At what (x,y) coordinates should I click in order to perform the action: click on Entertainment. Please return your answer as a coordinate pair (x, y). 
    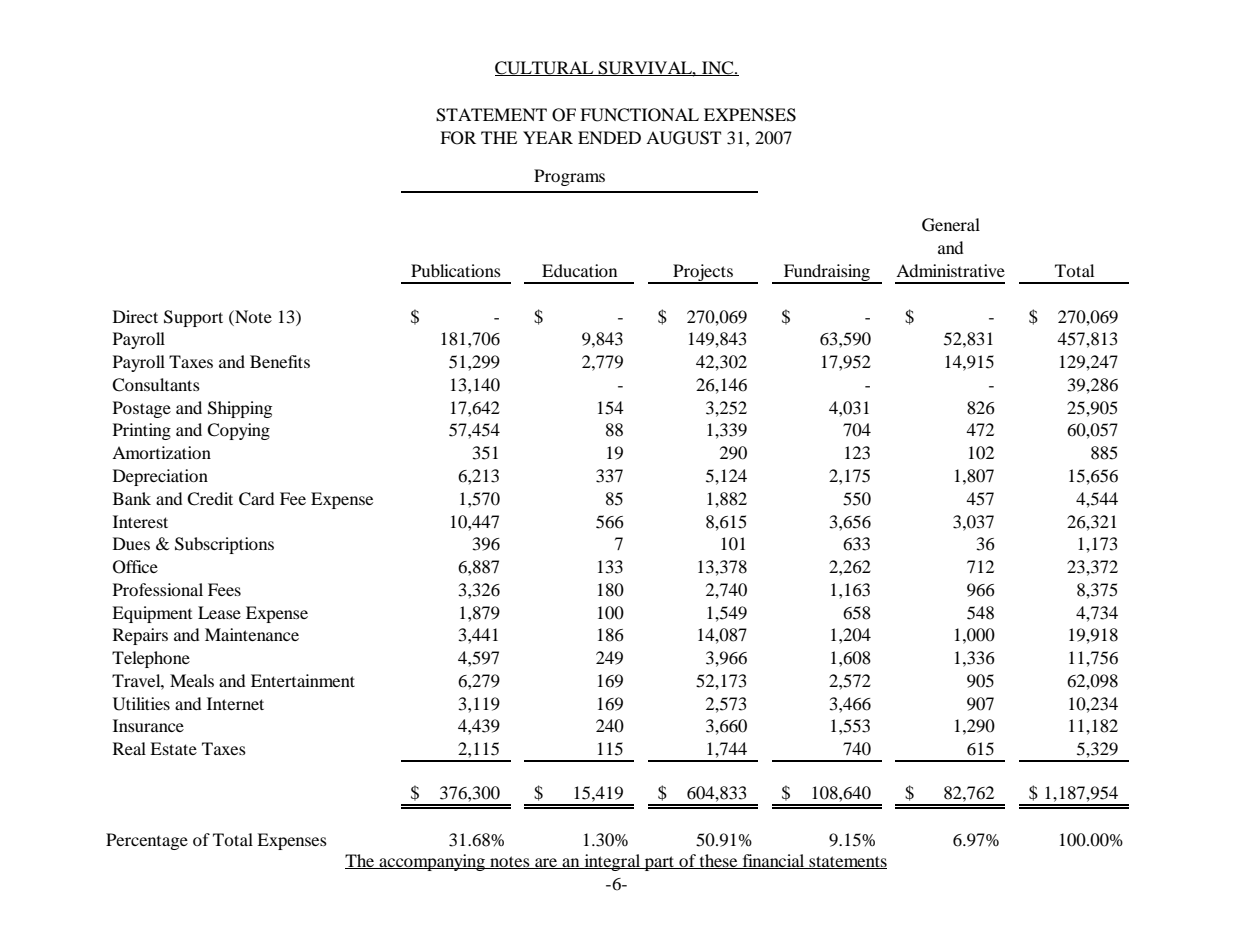
    Looking at the image, I should click on (303, 680).
